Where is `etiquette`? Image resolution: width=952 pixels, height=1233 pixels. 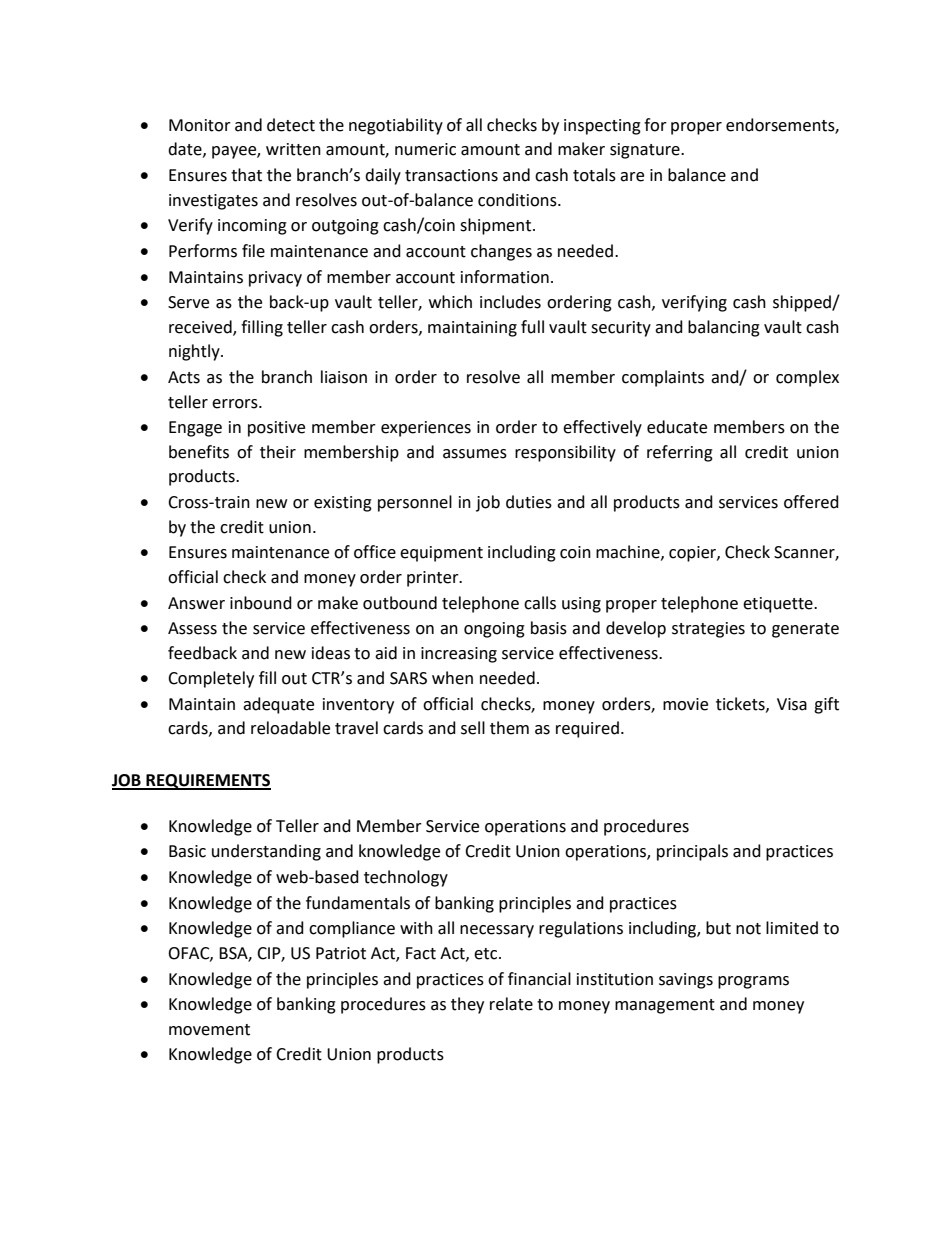 etiquette is located at coordinates (779, 605).
